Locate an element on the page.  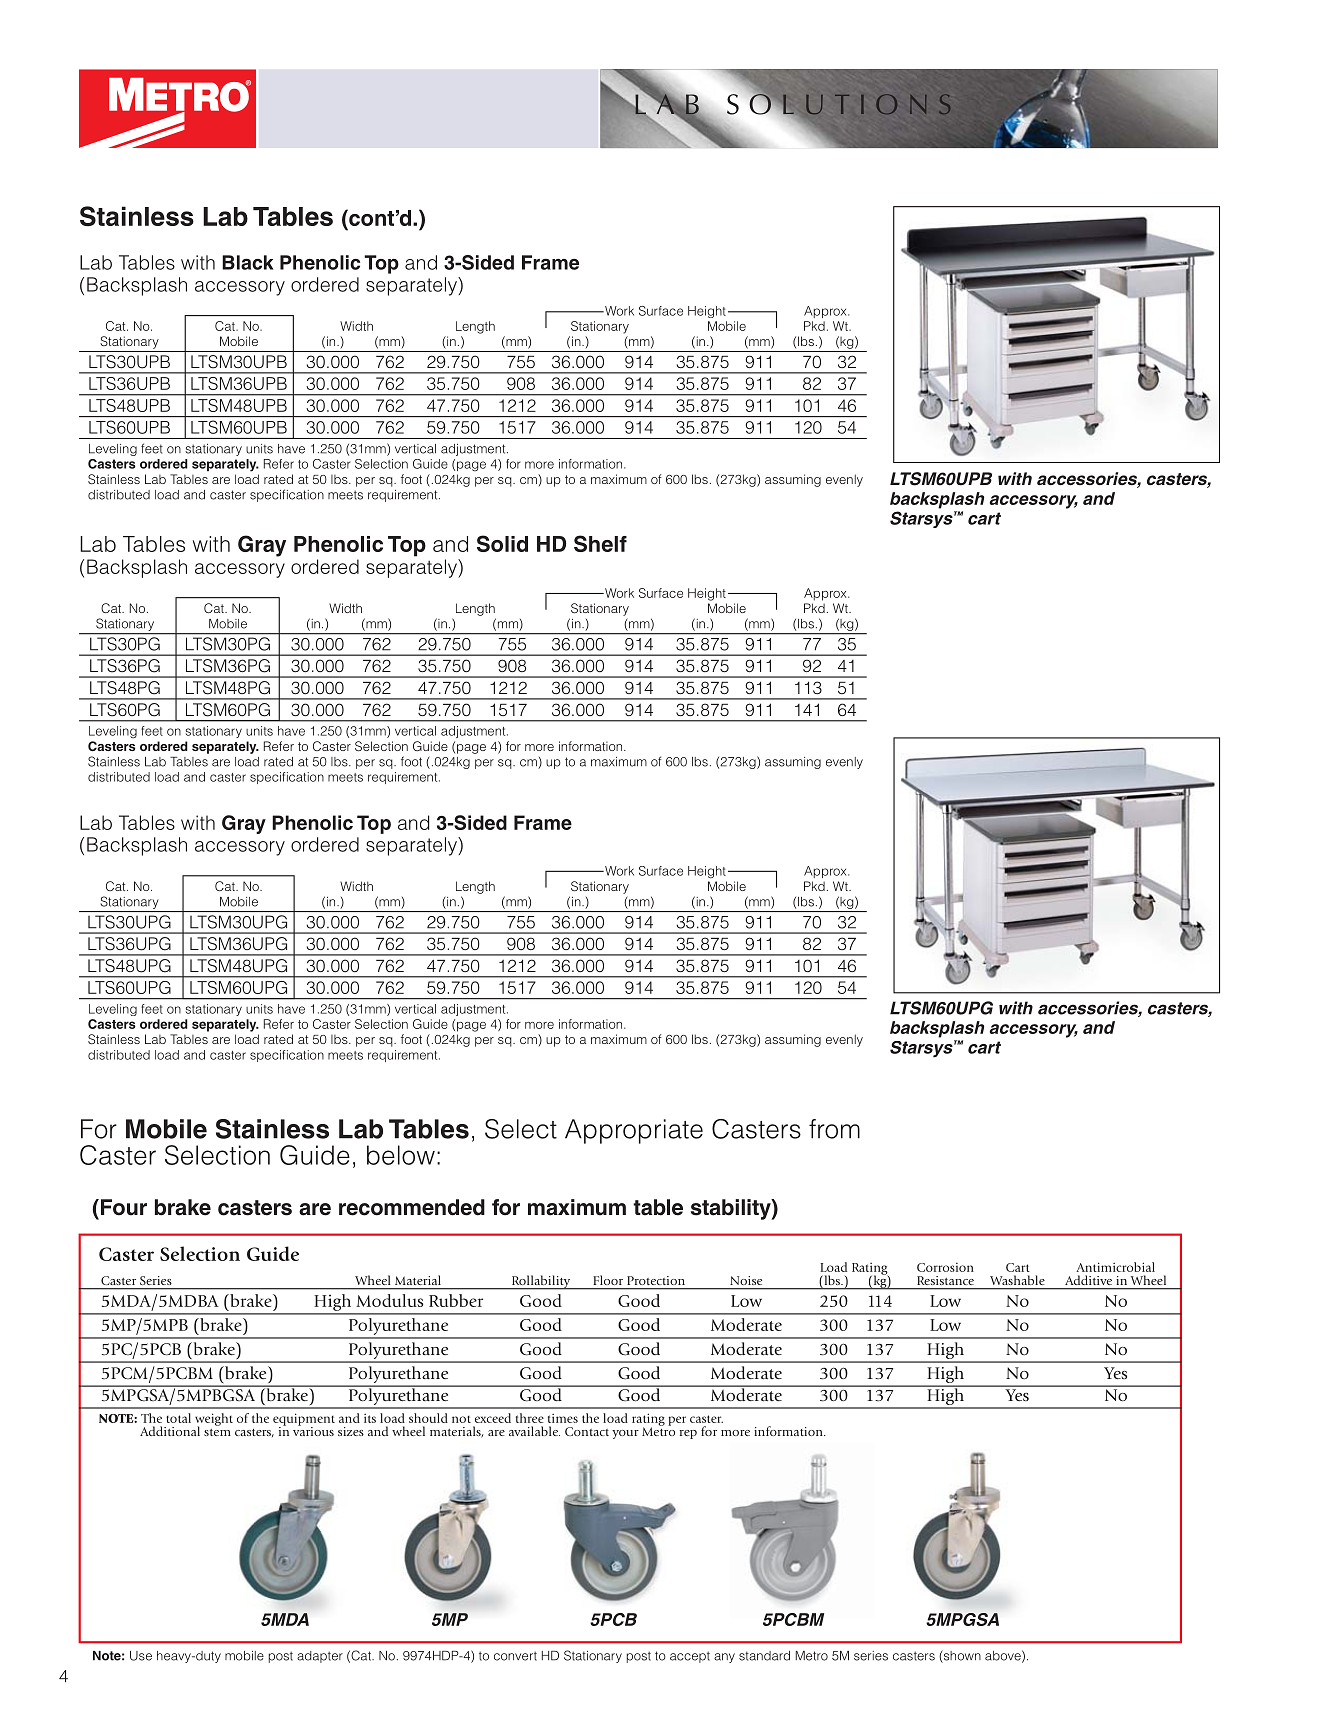
Shelf is located at coordinates (600, 543).
